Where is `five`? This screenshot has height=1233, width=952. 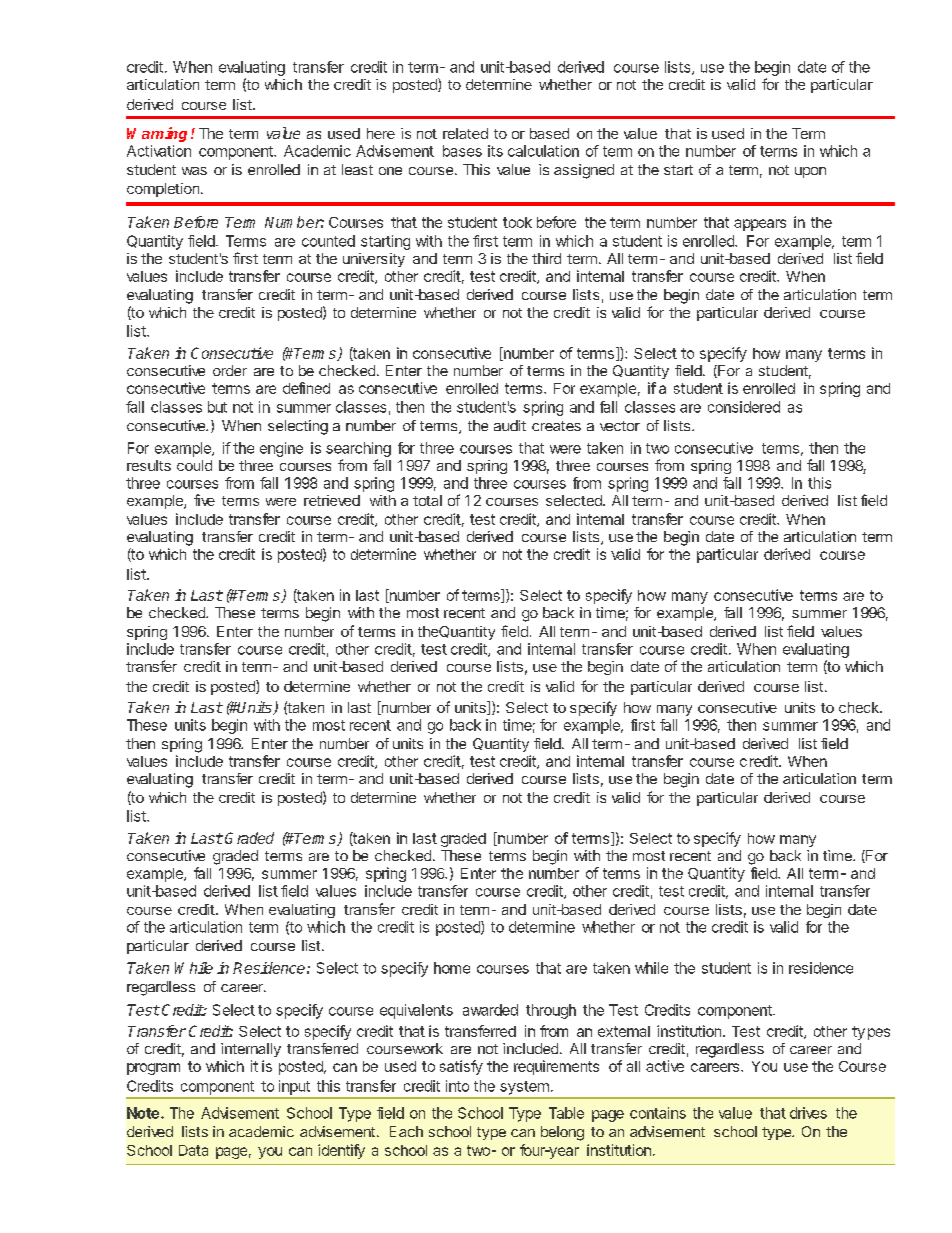 five is located at coordinates (204, 500).
